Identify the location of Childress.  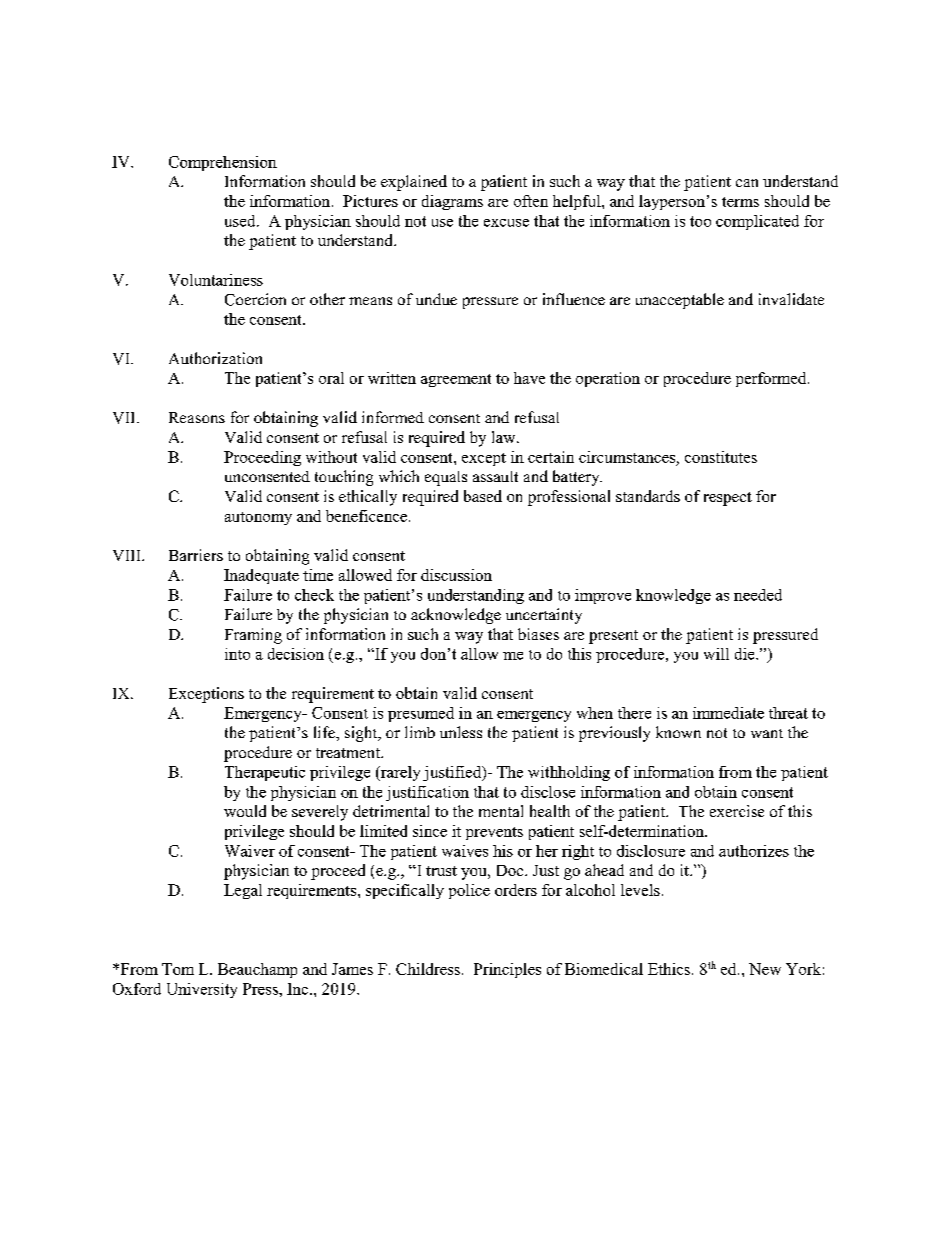
(428, 969).
